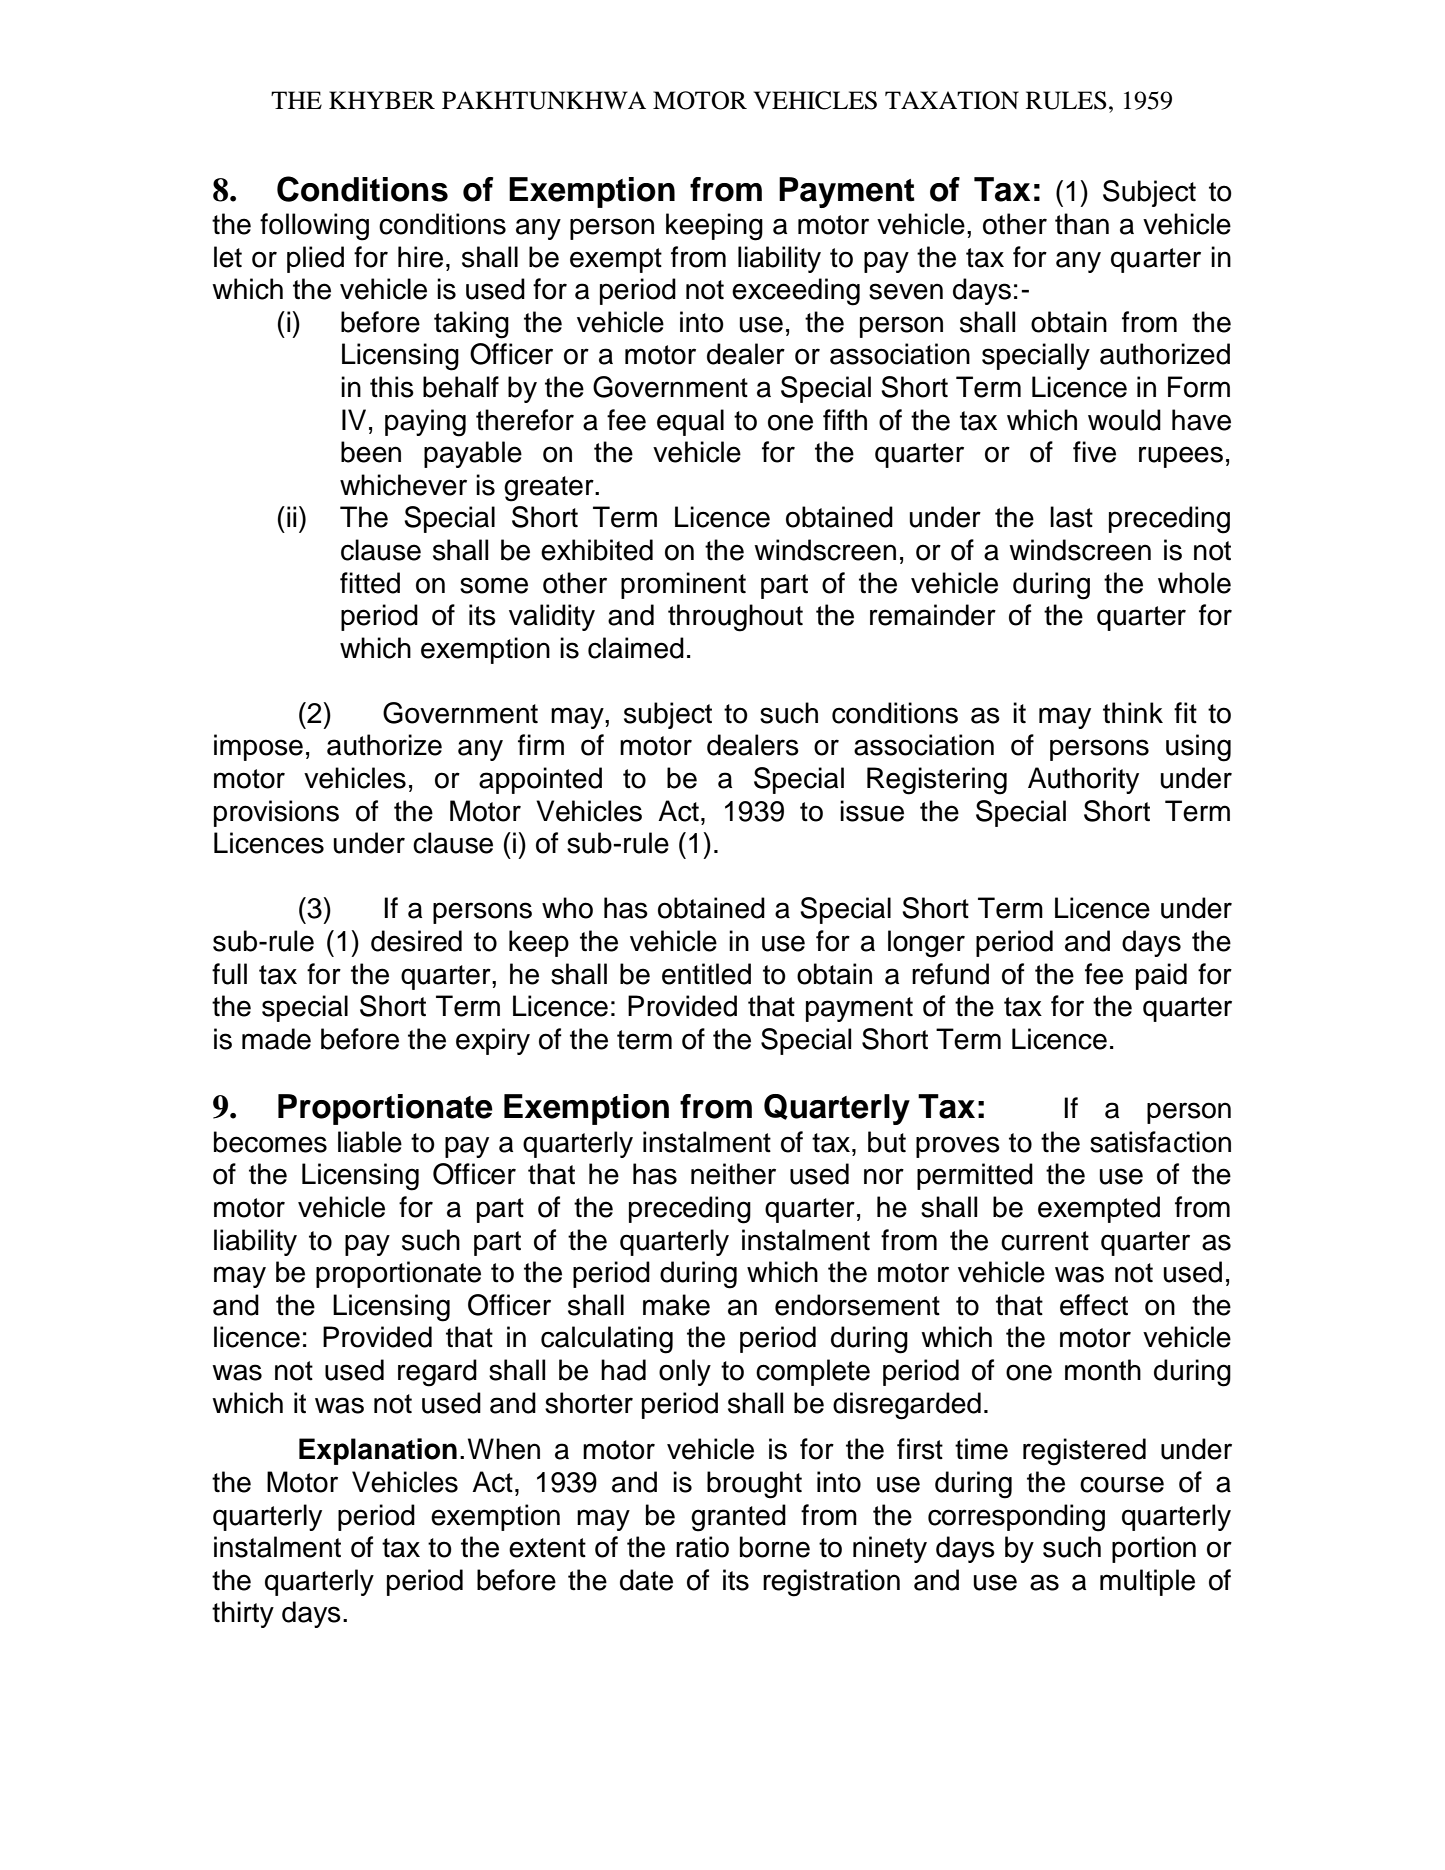 This screenshot has width=1445, height=1870. I want to click on equal, so click(690, 422).
